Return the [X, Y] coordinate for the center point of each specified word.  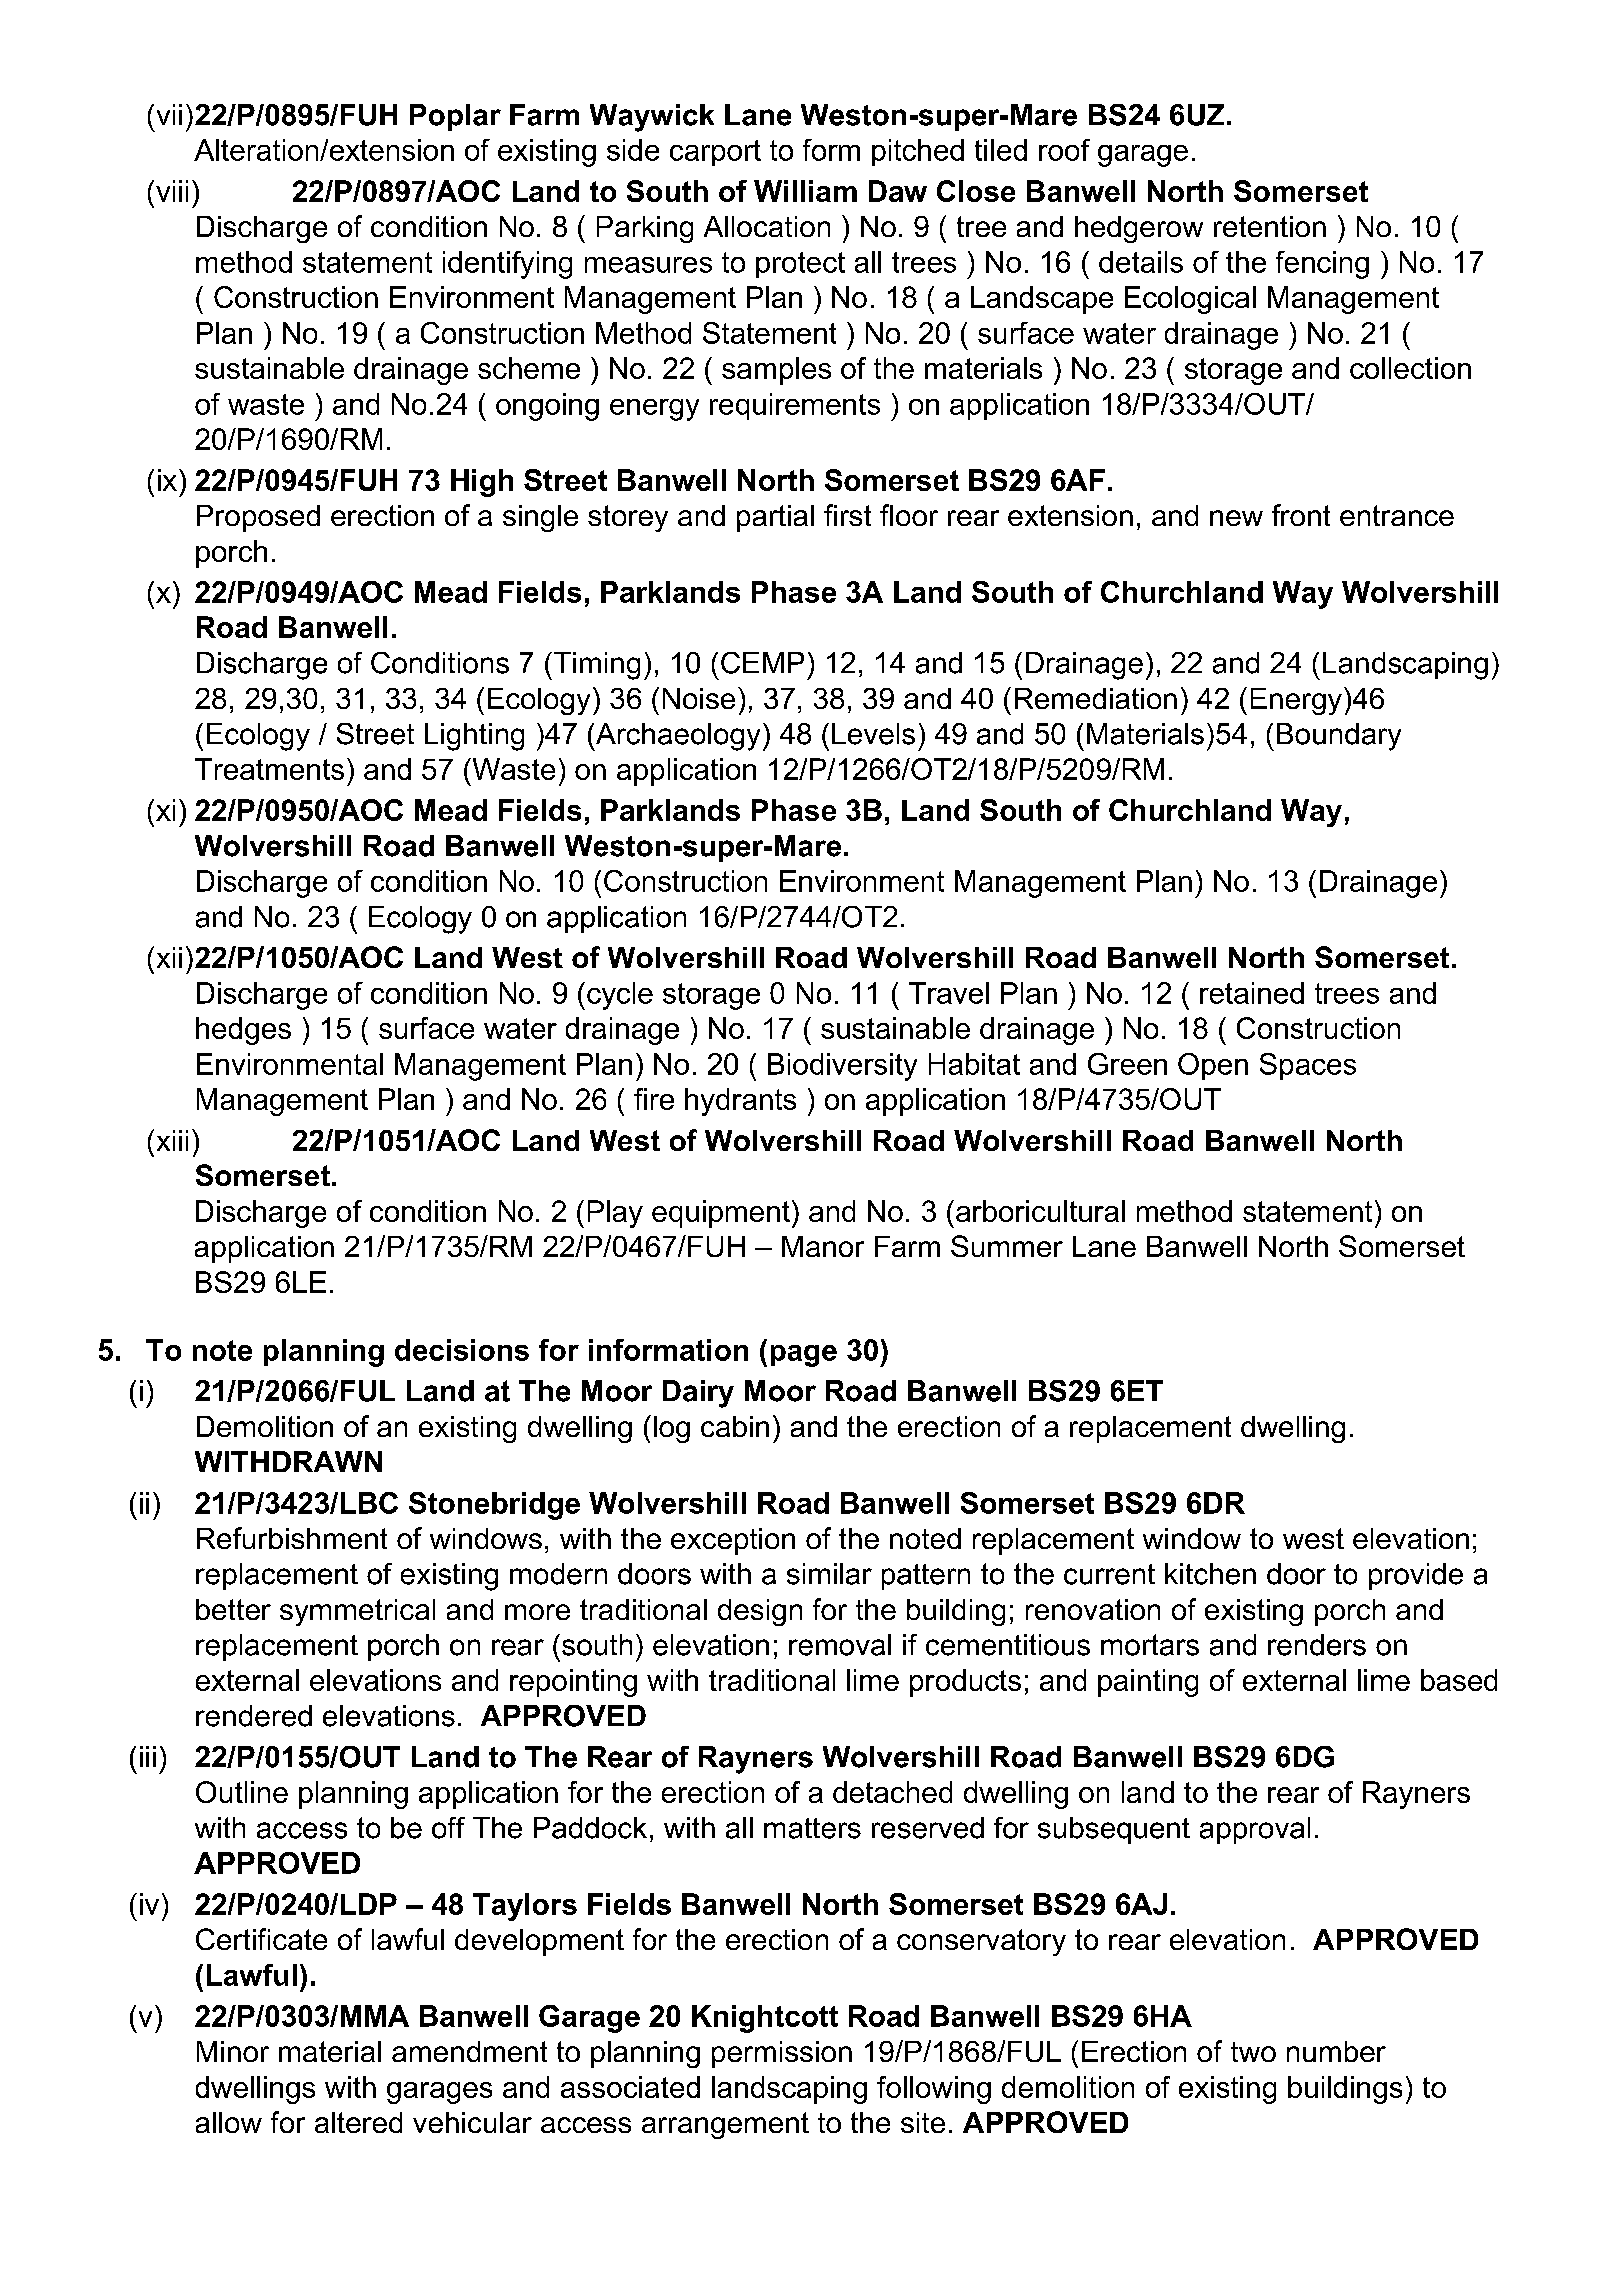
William [805, 191]
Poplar [455, 117]
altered [358, 2122]
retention [1270, 226]
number [1336, 2051]
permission [782, 2054]
